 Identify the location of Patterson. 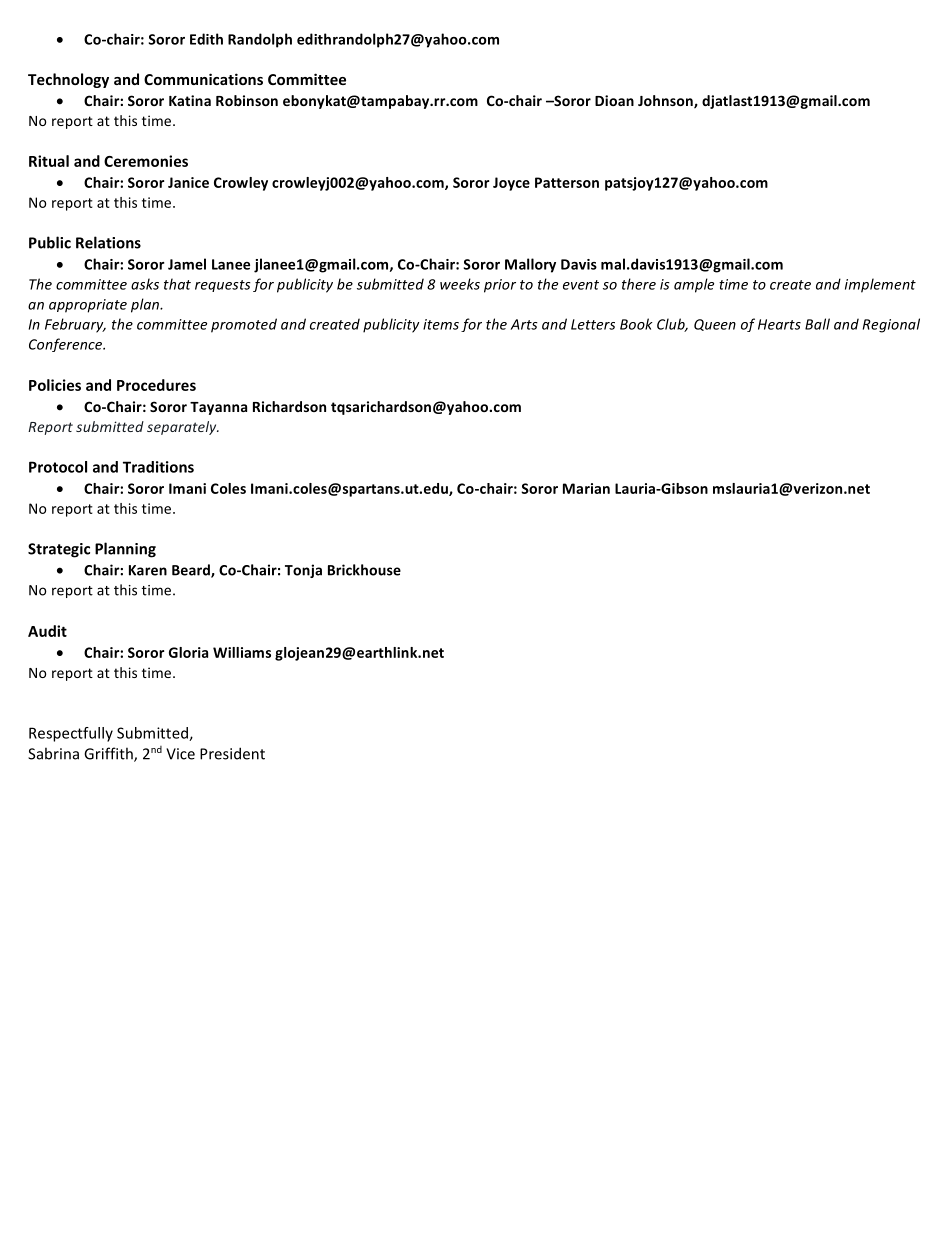
(567, 182).
